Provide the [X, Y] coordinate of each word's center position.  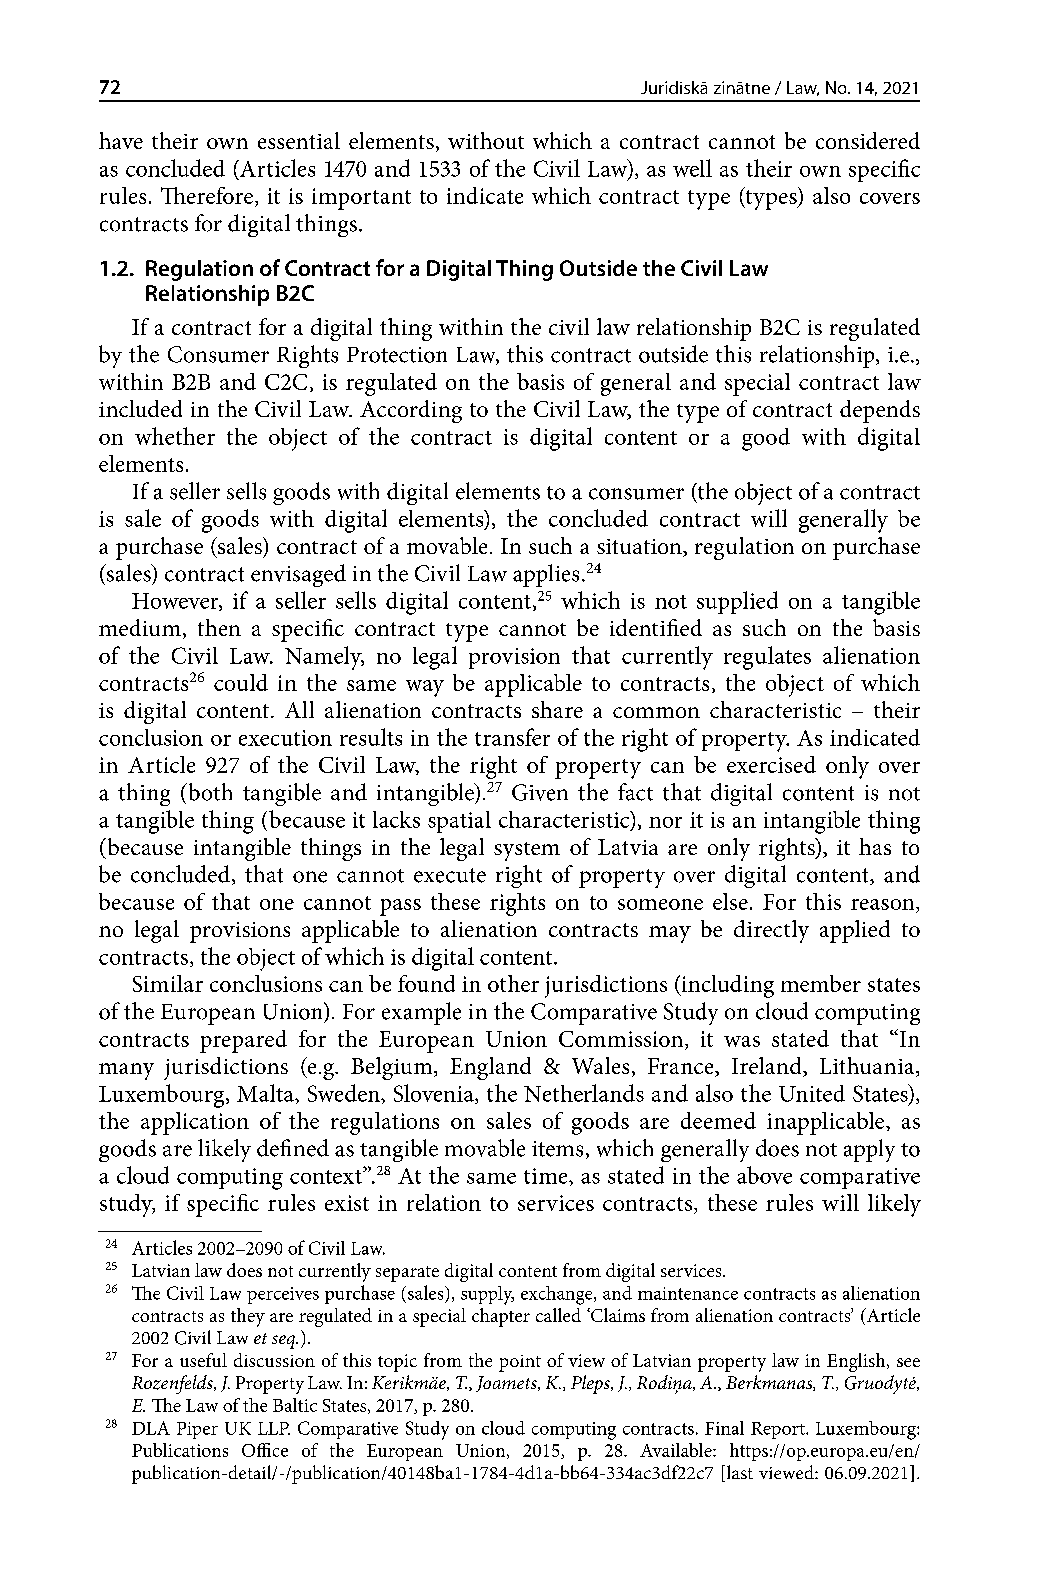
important [361, 199]
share [557, 709]
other [513, 983]
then [219, 627]
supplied [737, 602]
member [821, 983]
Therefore [207, 195]
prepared [243, 1041]
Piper [197, 1430]
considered [868, 140]
